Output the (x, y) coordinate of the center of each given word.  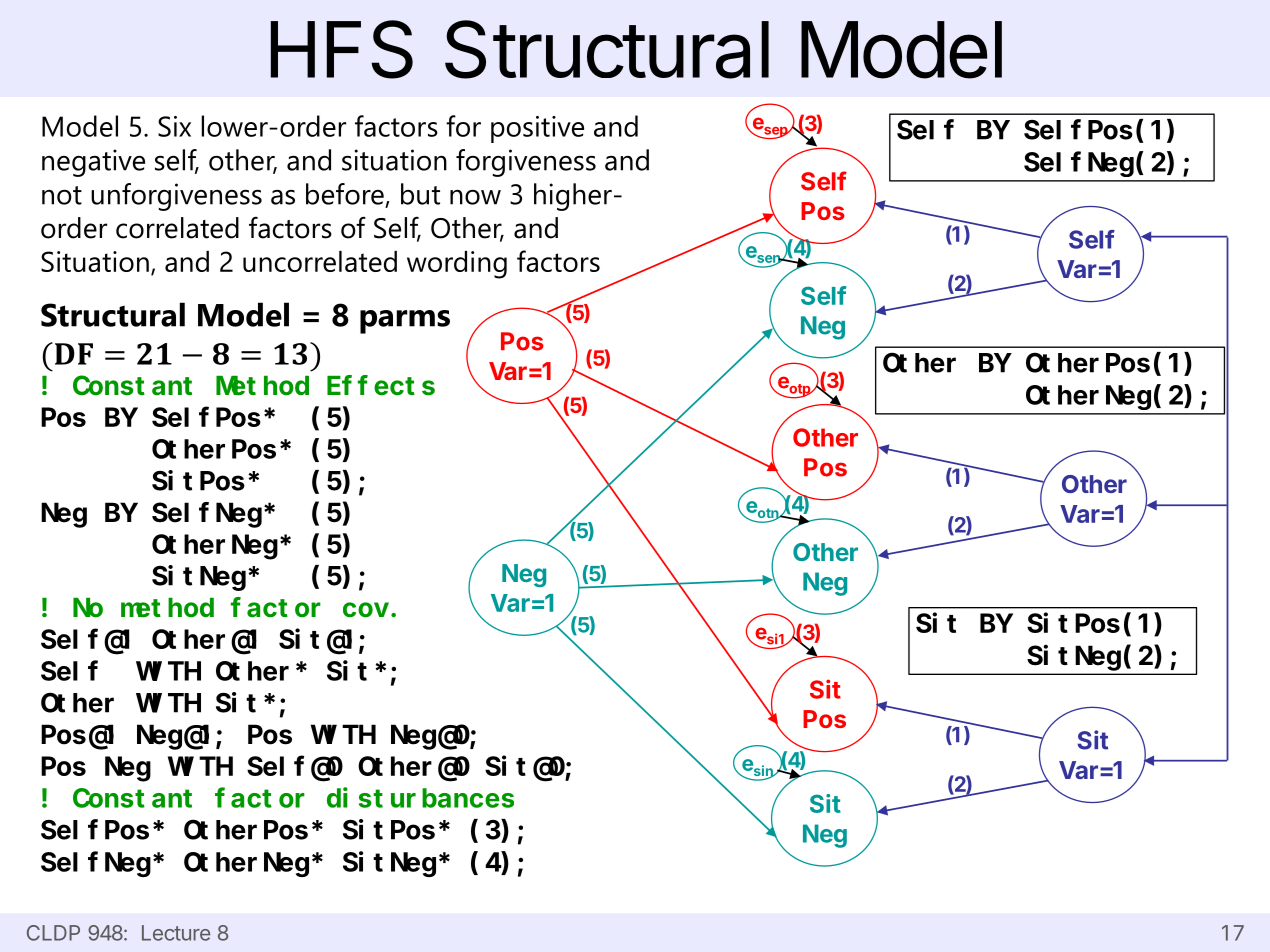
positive (537, 129)
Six (174, 126)
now (475, 197)
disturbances (420, 798)
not (62, 195)
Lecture (176, 933)
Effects (381, 386)
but (420, 194)
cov (367, 610)
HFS (342, 49)
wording (457, 265)
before (345, 194)
